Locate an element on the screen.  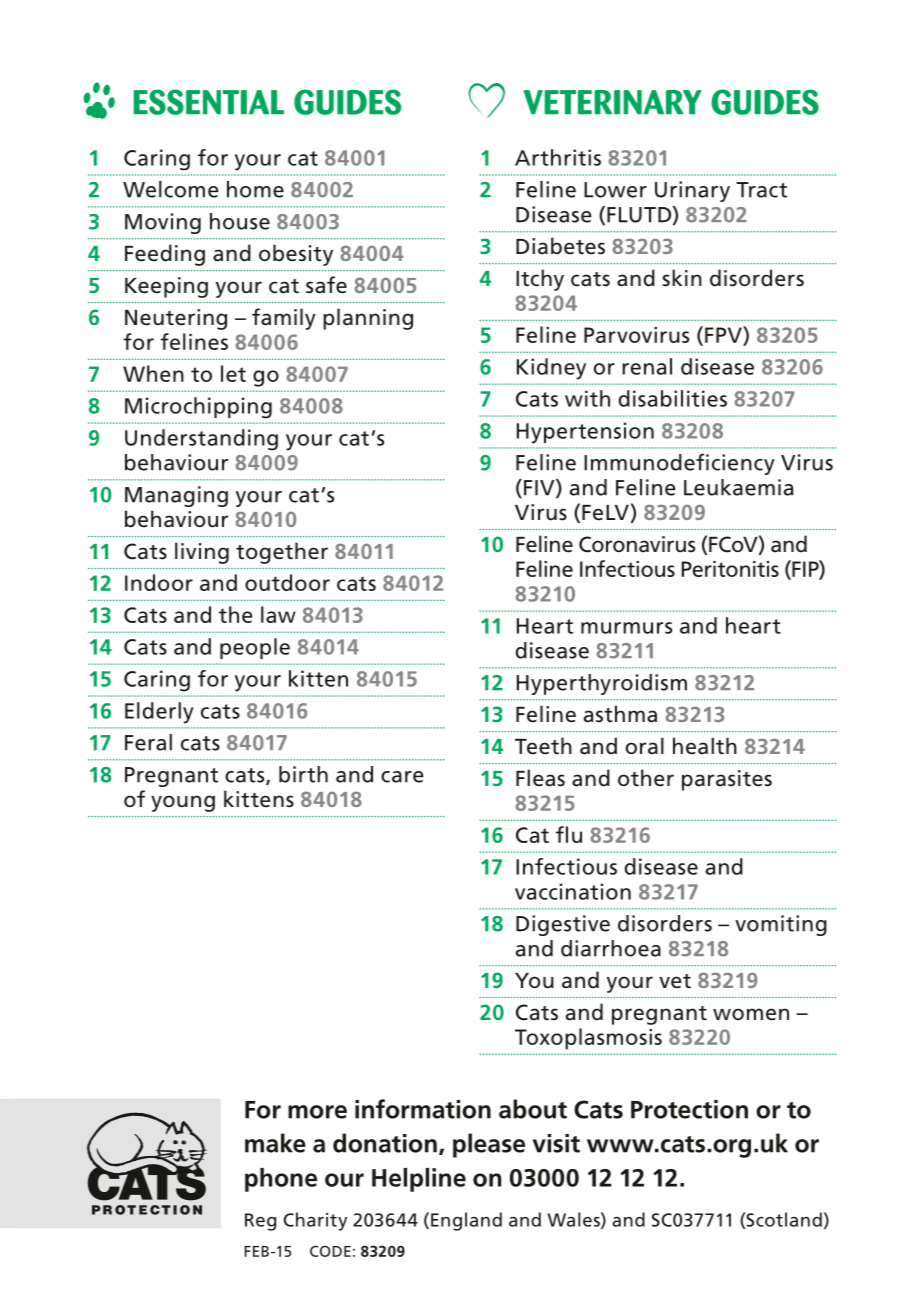
parasites is located at coordinates (727, 780).
